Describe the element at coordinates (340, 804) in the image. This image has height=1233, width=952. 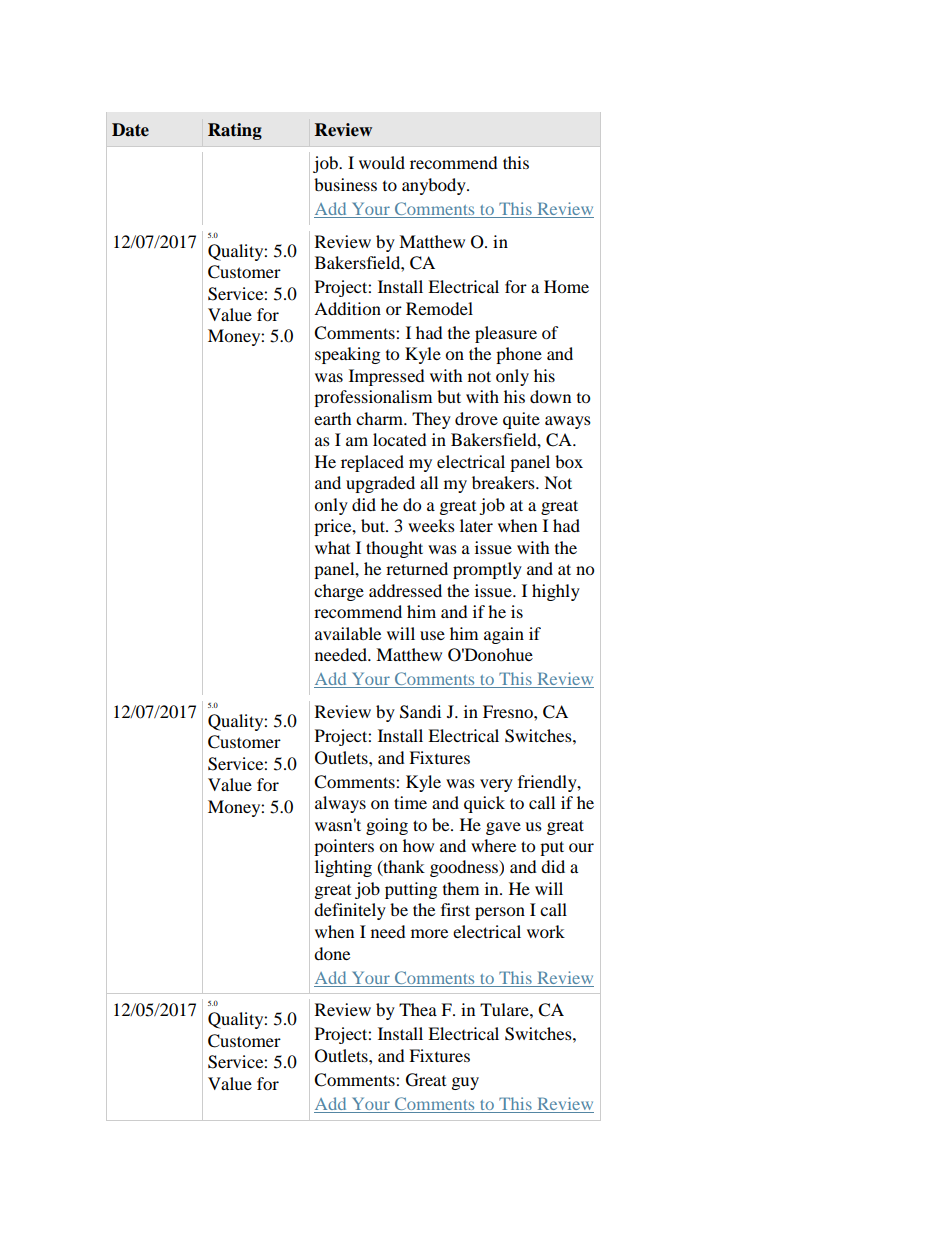
I see `always` at that location.
